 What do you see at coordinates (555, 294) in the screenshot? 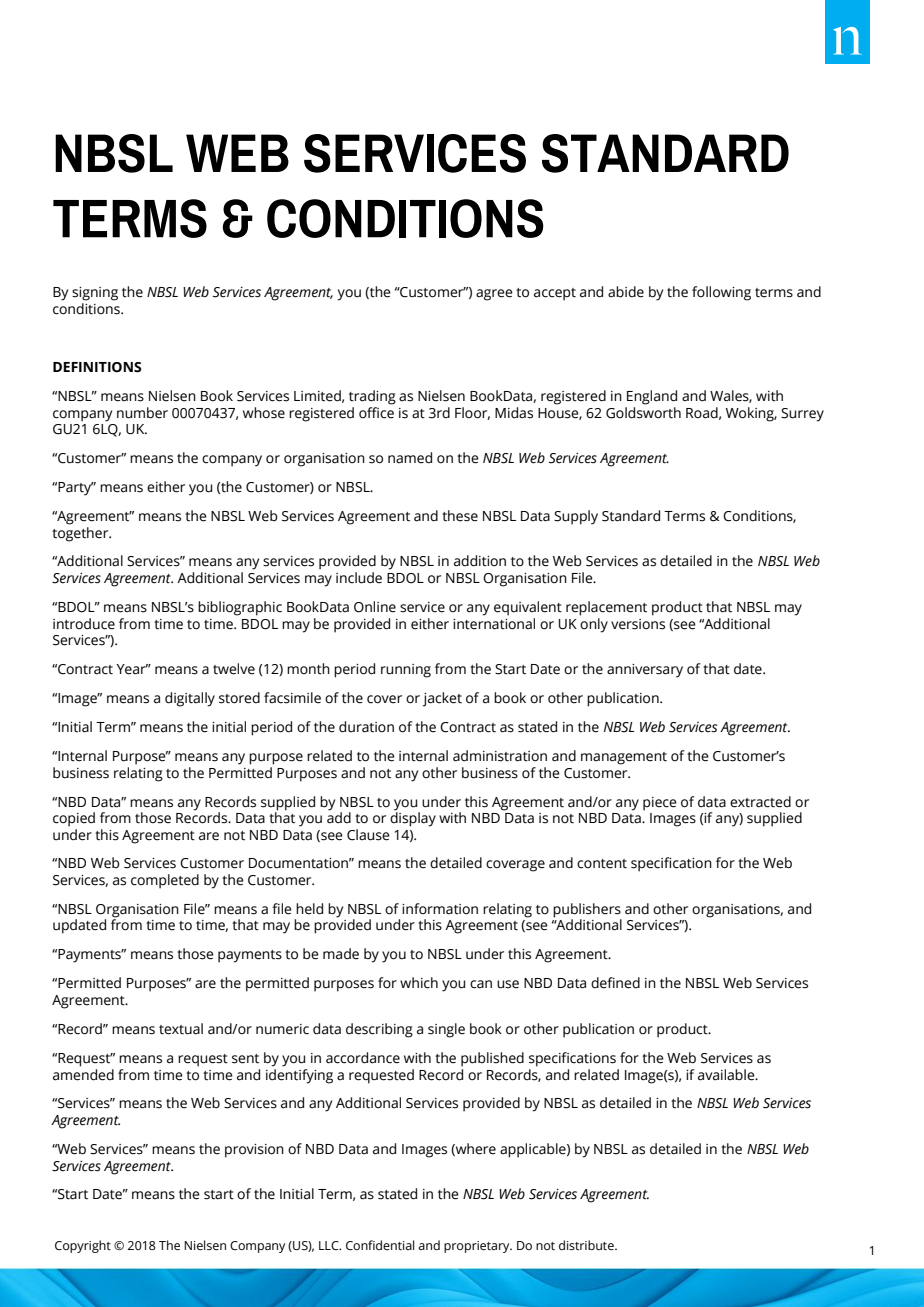
I see `accept` at bounding box center [555, 294].
